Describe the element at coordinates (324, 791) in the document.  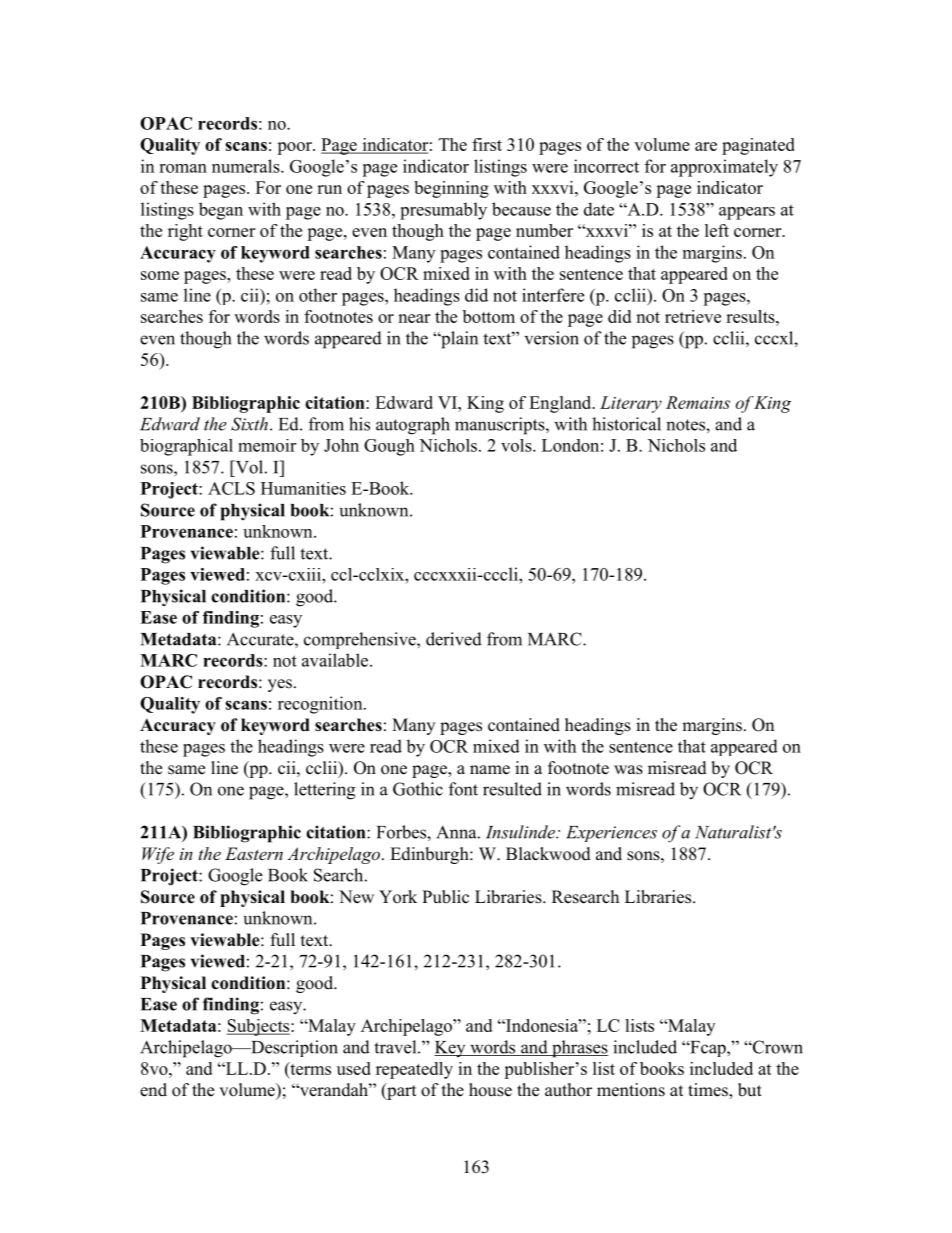
I see `lettering` at that location.
